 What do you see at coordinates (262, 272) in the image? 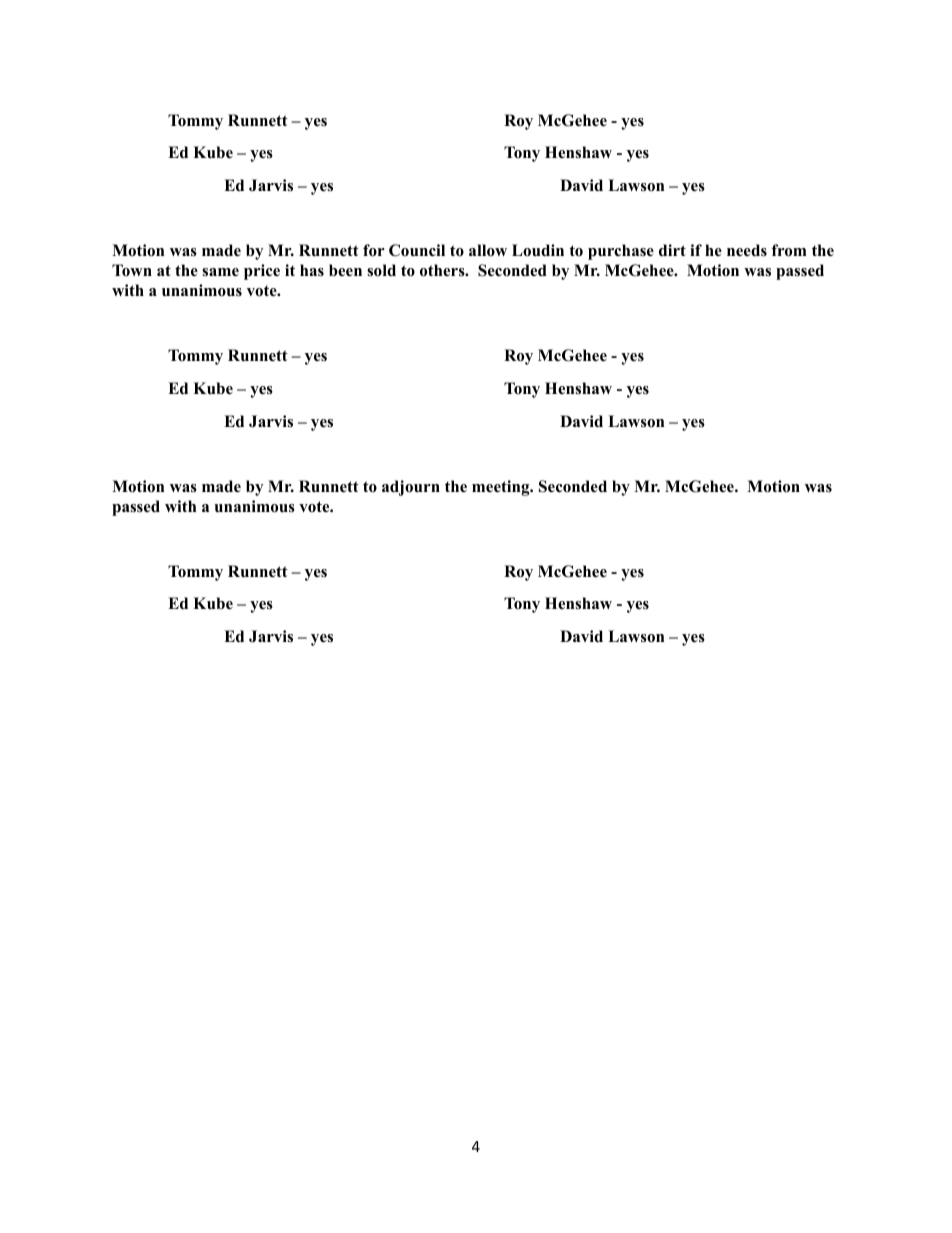
I see `price` at bounding box center [262, 272].
